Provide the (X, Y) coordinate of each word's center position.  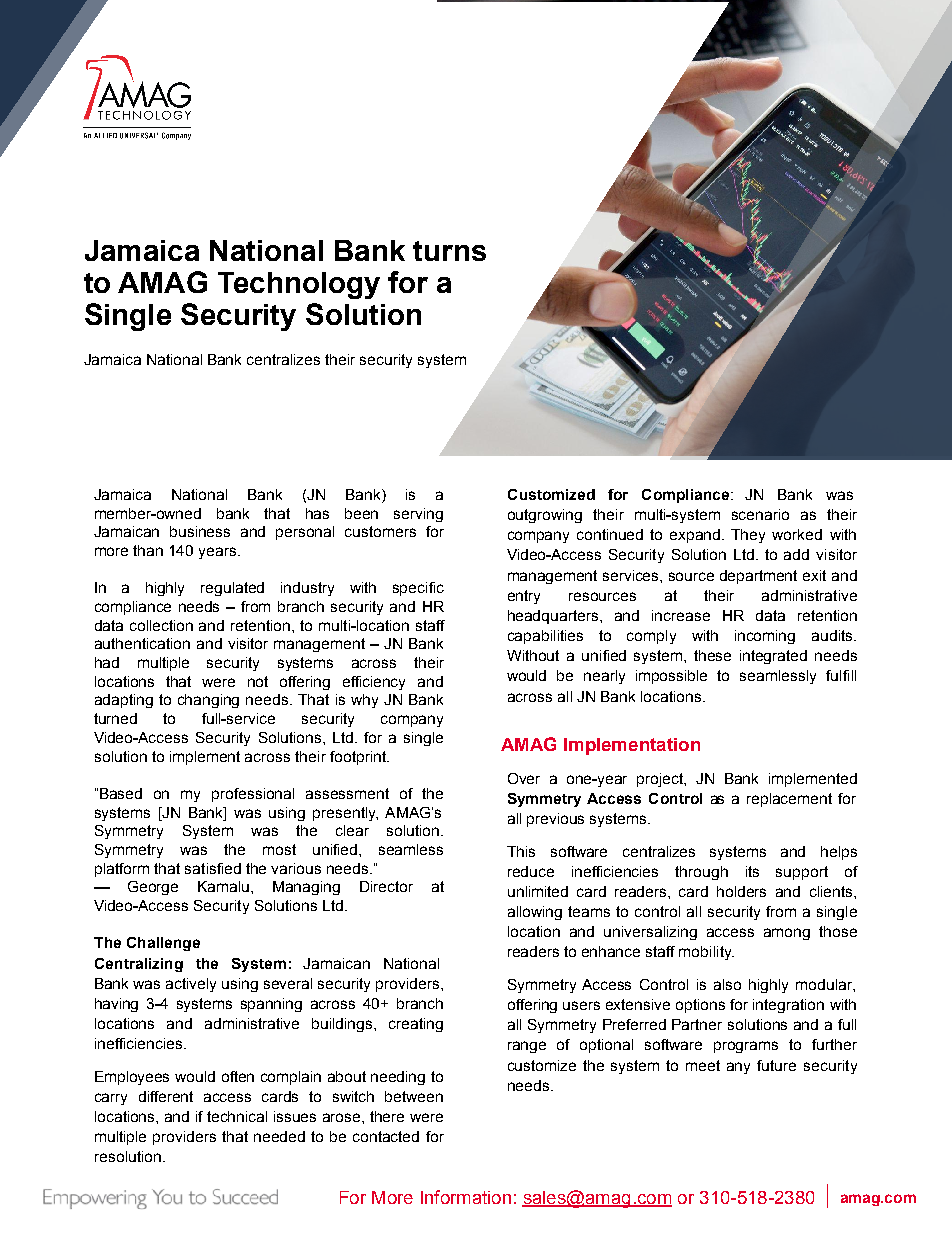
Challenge (163, 944)
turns (449, 251)
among (787, 934)
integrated (773, 657)
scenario (760, 514)
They (748, 536)
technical (237, 1116)
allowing (535, 913)
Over (524, 778)
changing (208, 701)
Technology (299, 285)
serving (418, 515)
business (200, 531)
